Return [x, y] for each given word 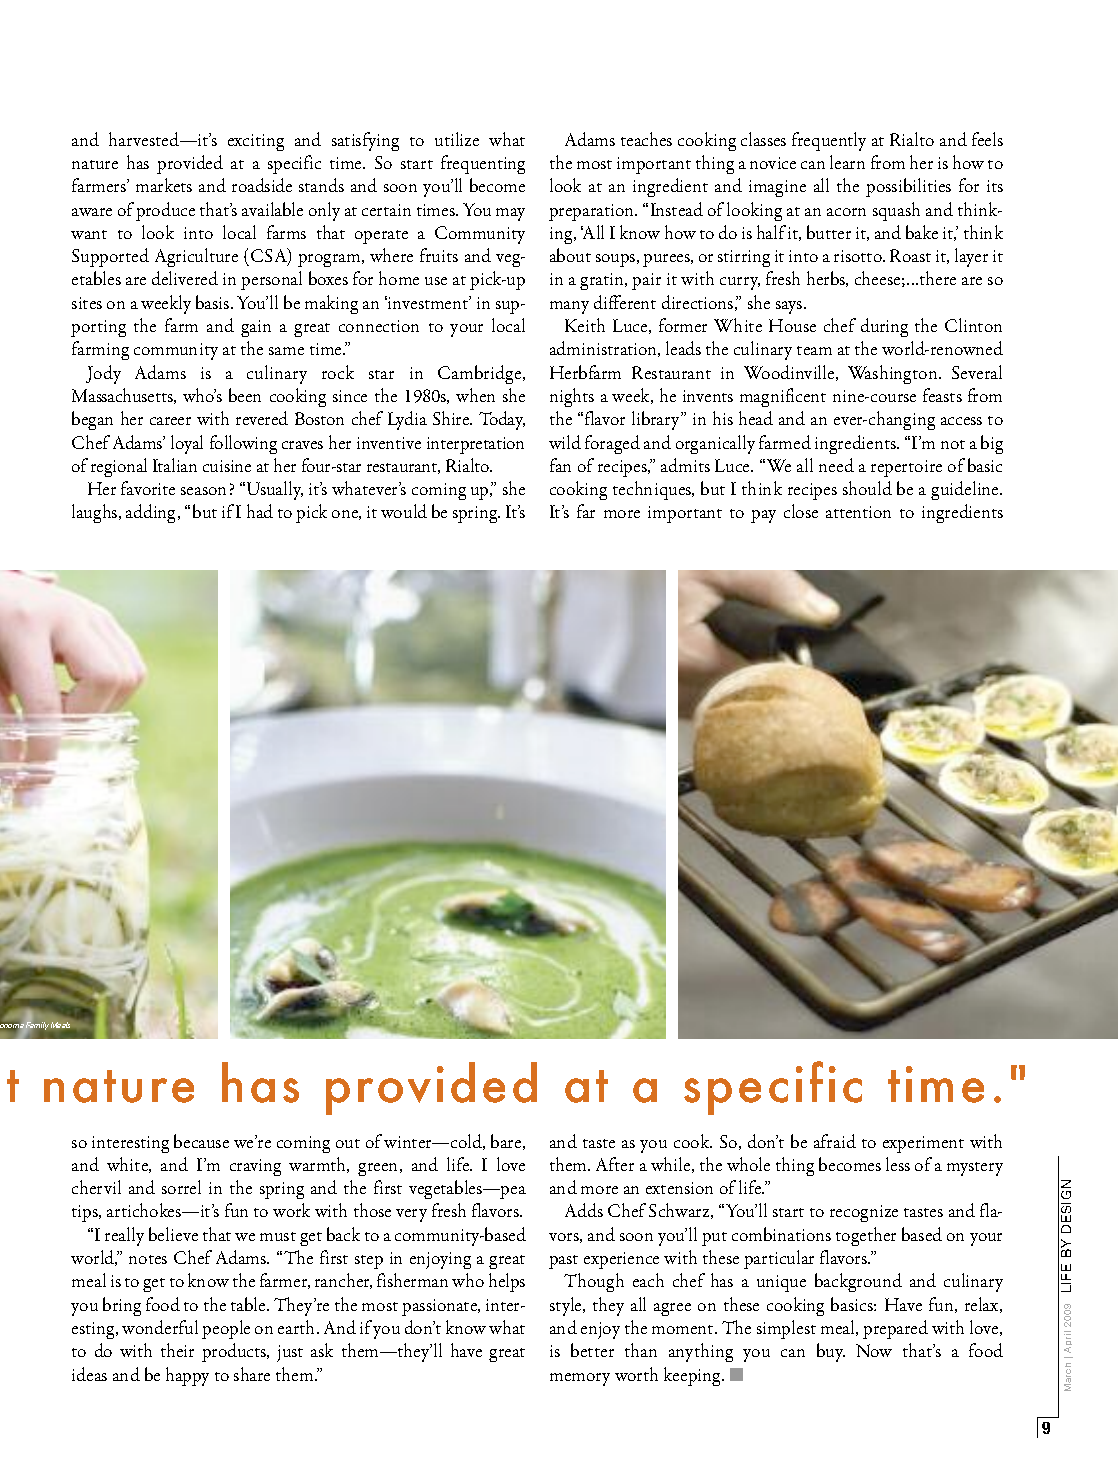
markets [164, 185]
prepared [895, 1329]
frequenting [483, 164]
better [592, 1350]
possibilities [908, 187]
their [177, 1350]
